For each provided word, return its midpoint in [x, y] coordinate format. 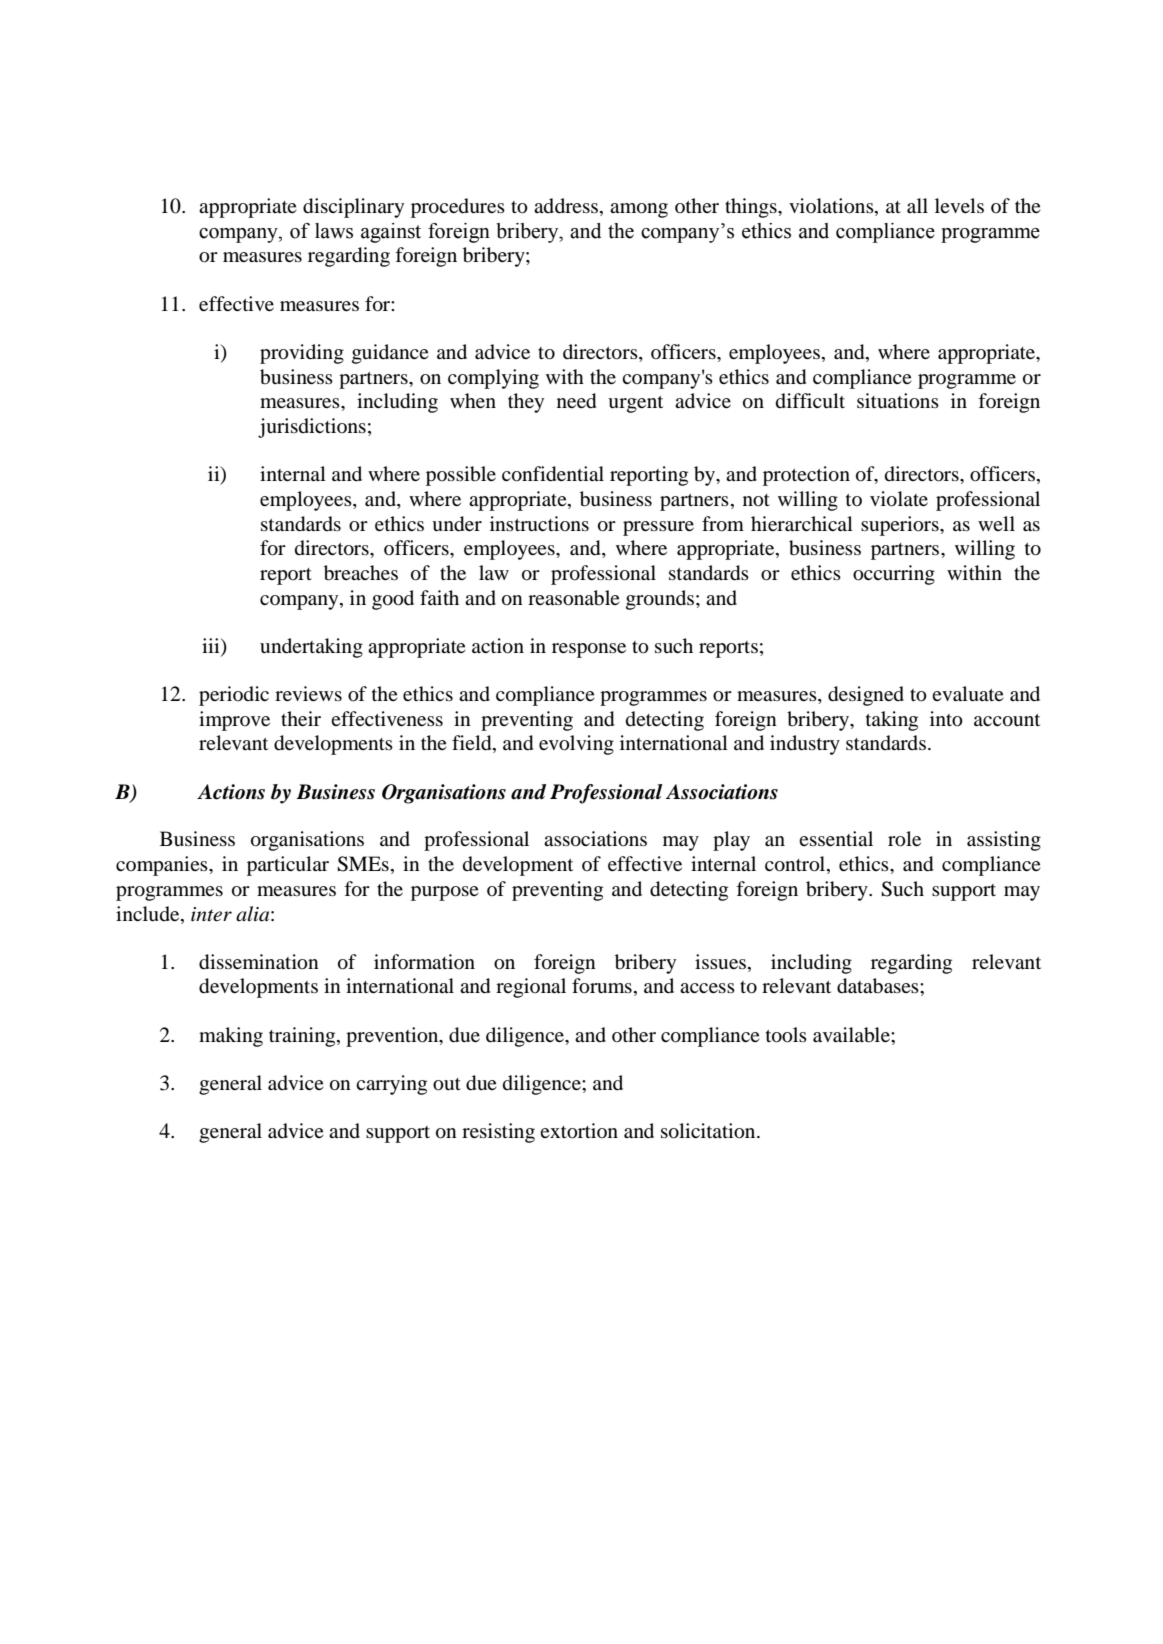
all [917, 205]
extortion [579, 1131]
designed [866, 696]
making [231, 1037]
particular [288, 866]
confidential [553, 474]
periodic [234, 696]
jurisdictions [312, 428]
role [904, 839]
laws [334, 231]
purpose [445, 893]
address [566, 206]
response [589, 650]
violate [899, 499]
